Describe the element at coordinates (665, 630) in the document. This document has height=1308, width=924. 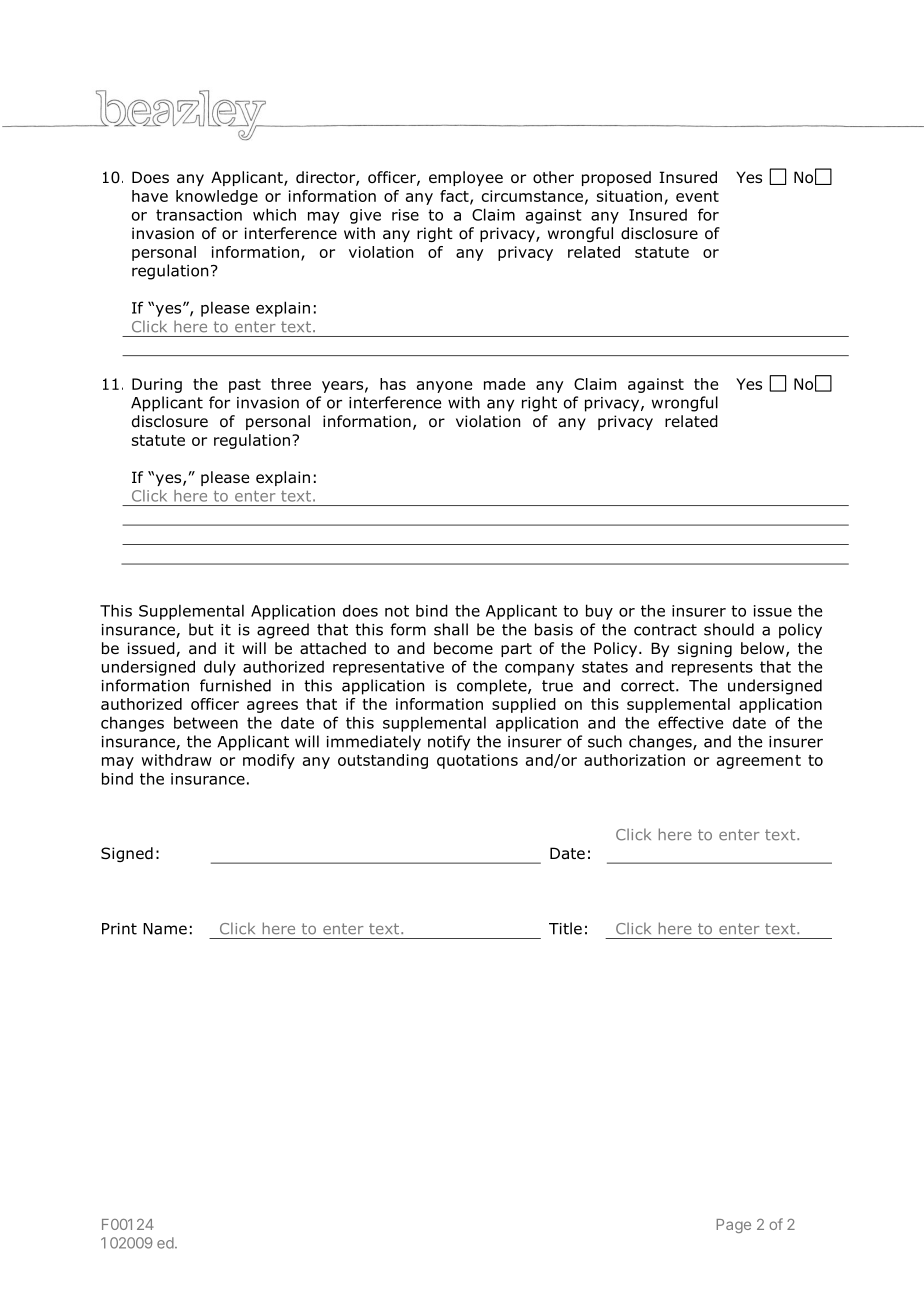
I see `contract` at that location.
